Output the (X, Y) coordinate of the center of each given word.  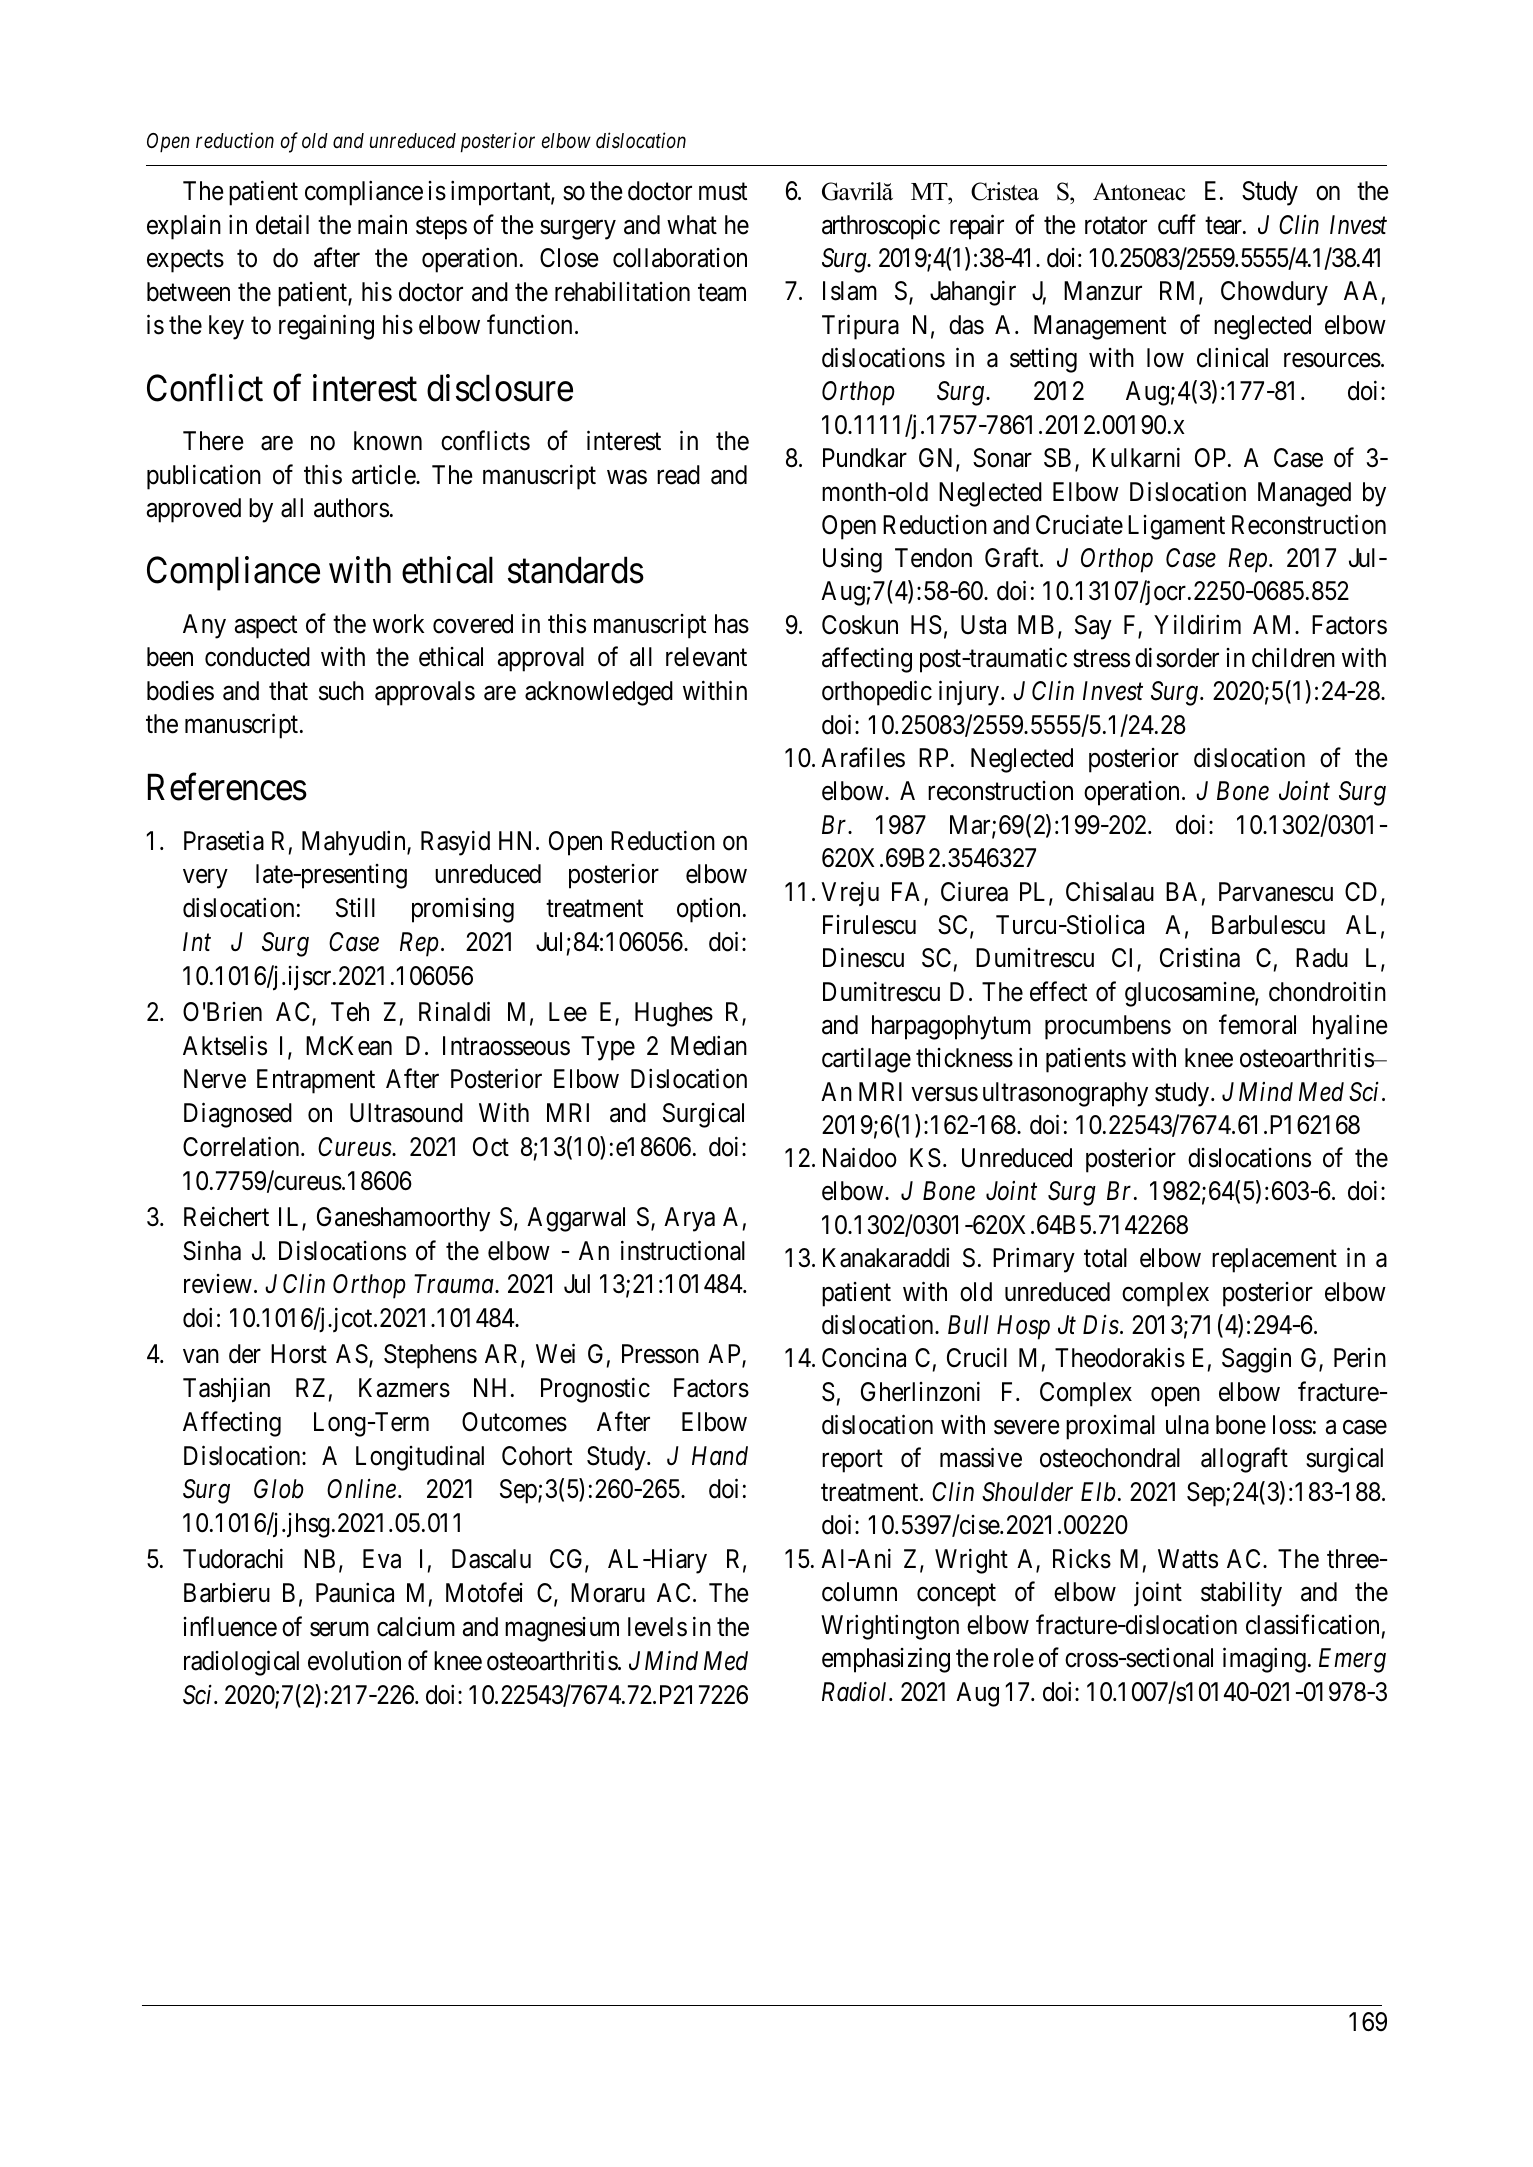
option (708, 910)
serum (339, 1629)
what (692, 225)
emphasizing (886, 1660)
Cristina (1200, 958)
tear (1224, 226)
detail (282, 224)
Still (355, 908)
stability (1241, 1594)
